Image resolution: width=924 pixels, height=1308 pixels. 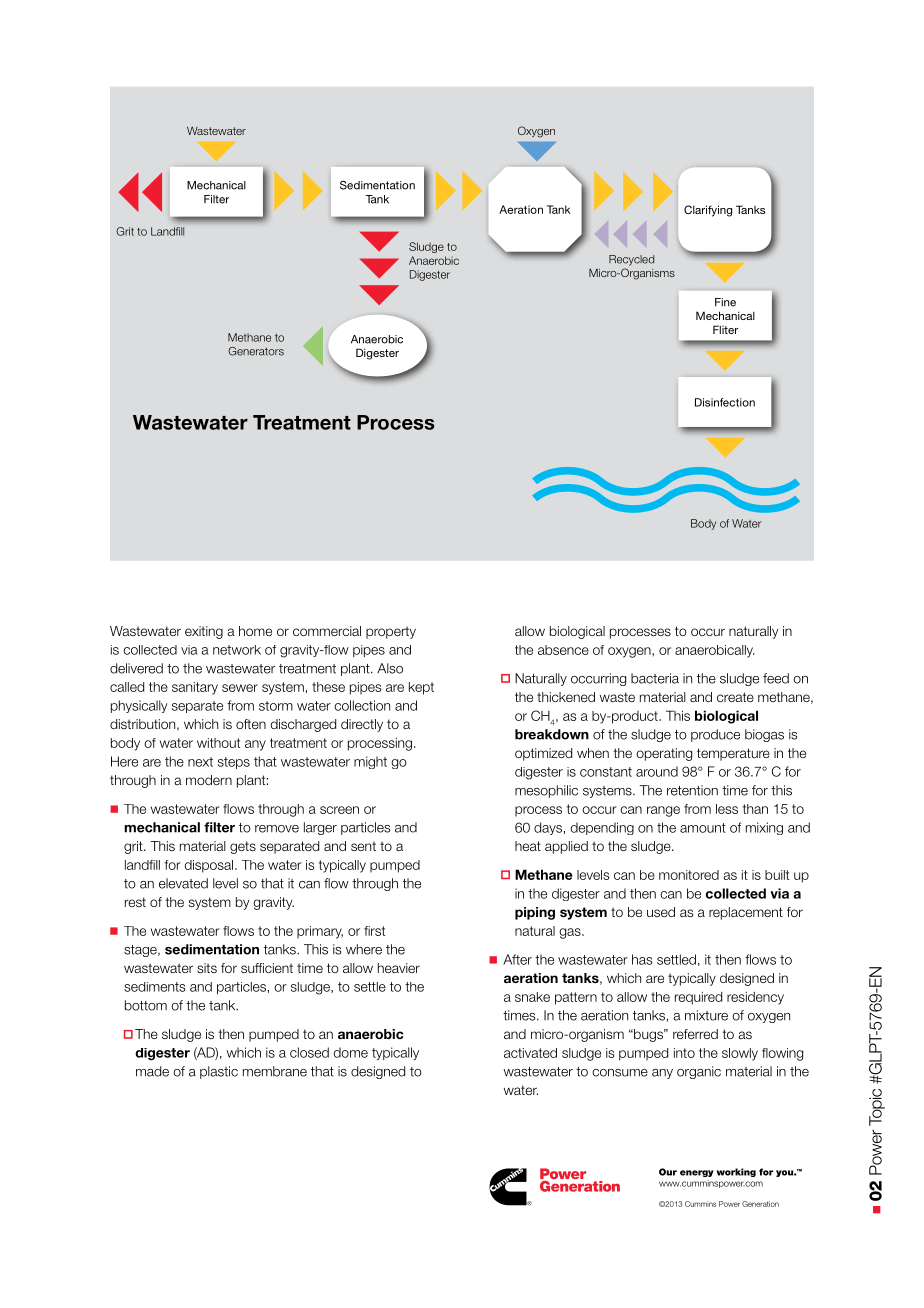 I want to click on plastic, so click(x=219, y=1072).
